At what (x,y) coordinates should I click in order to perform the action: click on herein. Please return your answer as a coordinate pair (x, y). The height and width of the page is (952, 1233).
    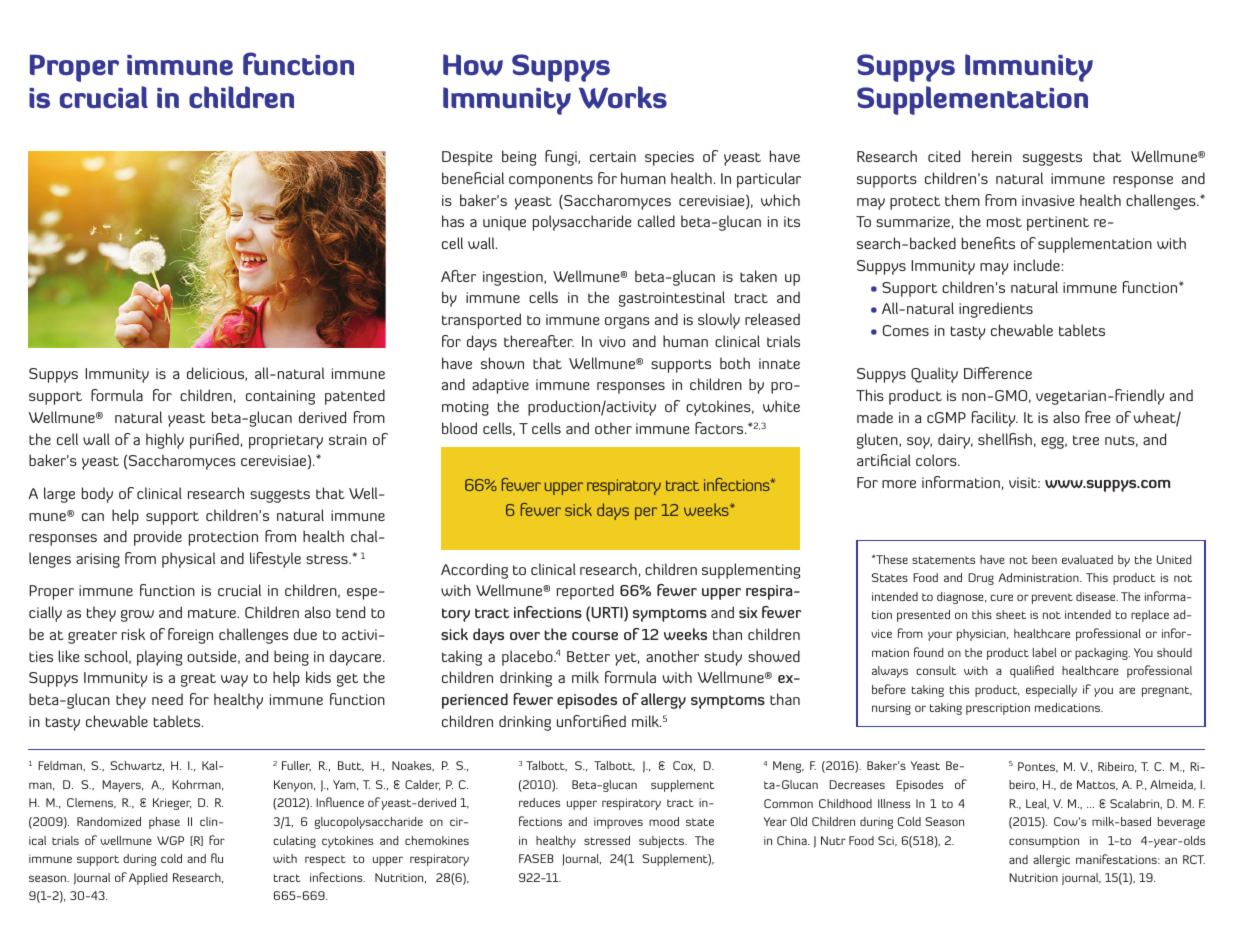
    Looking at the image, I should click on (992, 156).
